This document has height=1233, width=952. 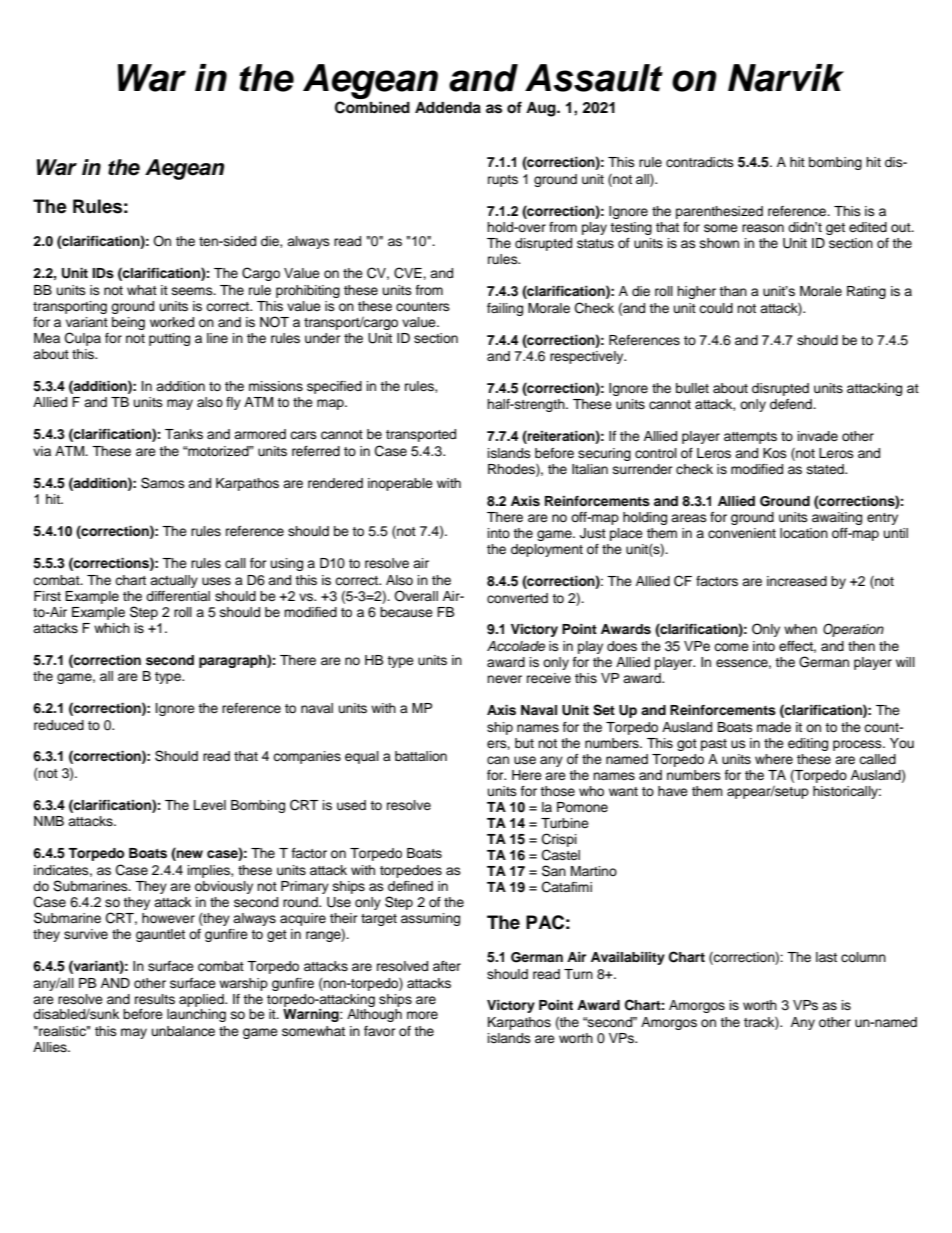 I want to click on after, so click(x=447, y=966).
